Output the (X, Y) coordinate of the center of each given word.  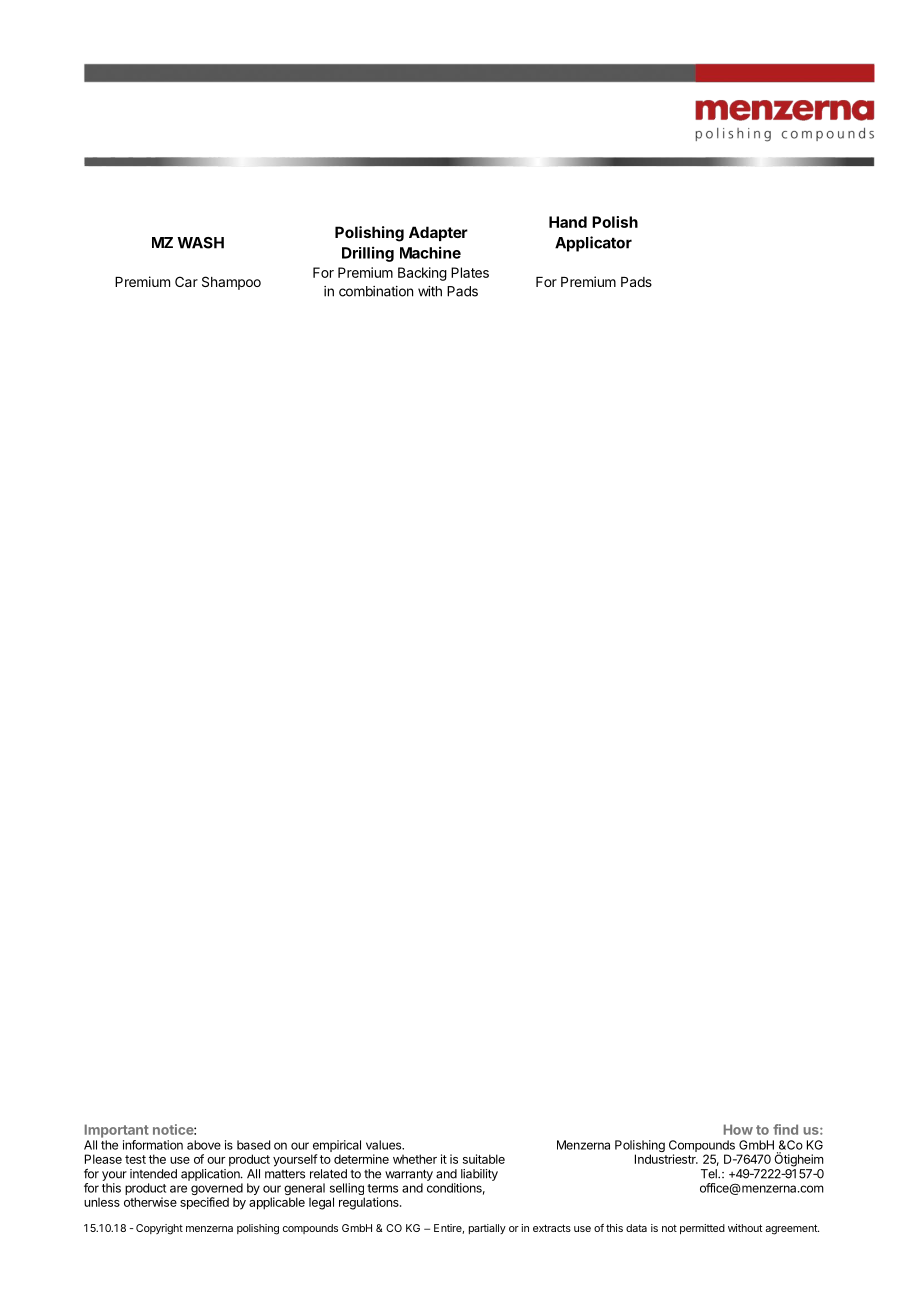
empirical (336, 1147)
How (738, 1129)
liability (479, 1175)
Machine (430, 252)
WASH (200, 243)
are (178, 1189)
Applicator (593, 244)
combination (376, 291)
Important (117, 1131)
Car (186, 281)
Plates (470, 272)
